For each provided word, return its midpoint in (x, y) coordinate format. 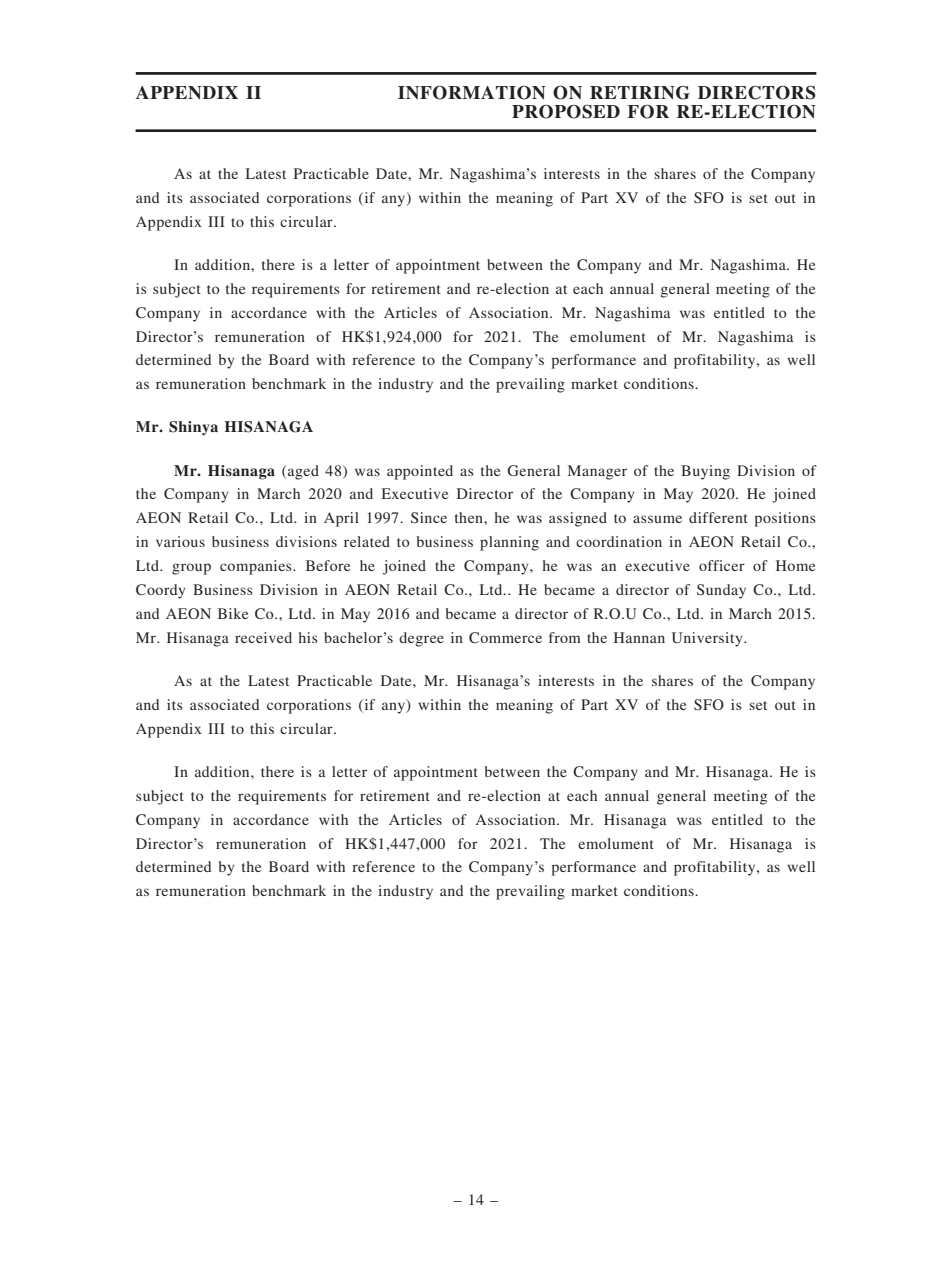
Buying (705, 472)
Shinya (193, 428)
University (708, 639)
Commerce (505, 637)
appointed (420, 472)
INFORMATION (472, 93)
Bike (233, 613)
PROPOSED (566, 112)
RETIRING (640, 93)
